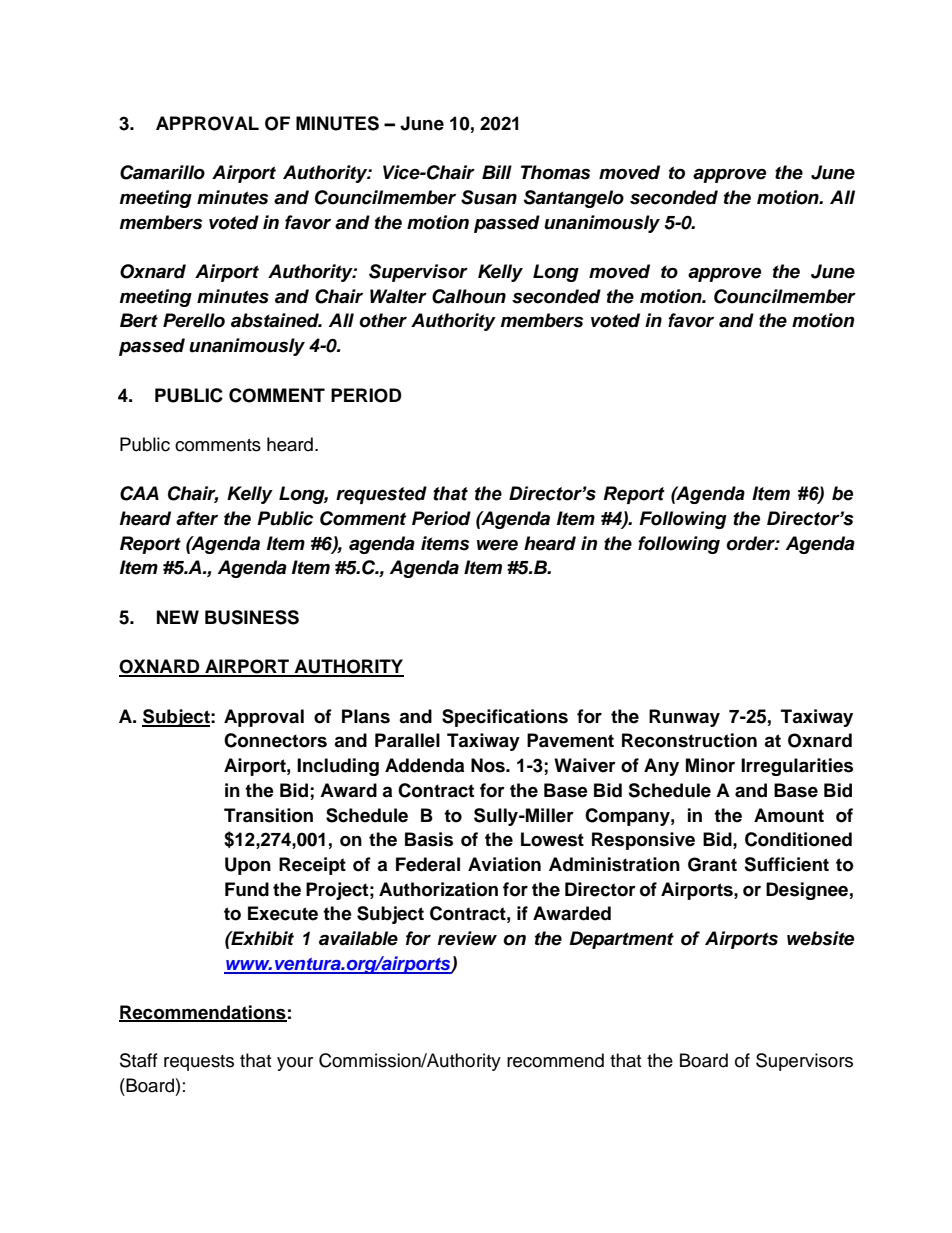 The height and width of the screenshot is (1233, 952). What do you see at coordinates (689, 740) in the screenshot?
I see `Reconstruction` at bounding box center [689, 740].
